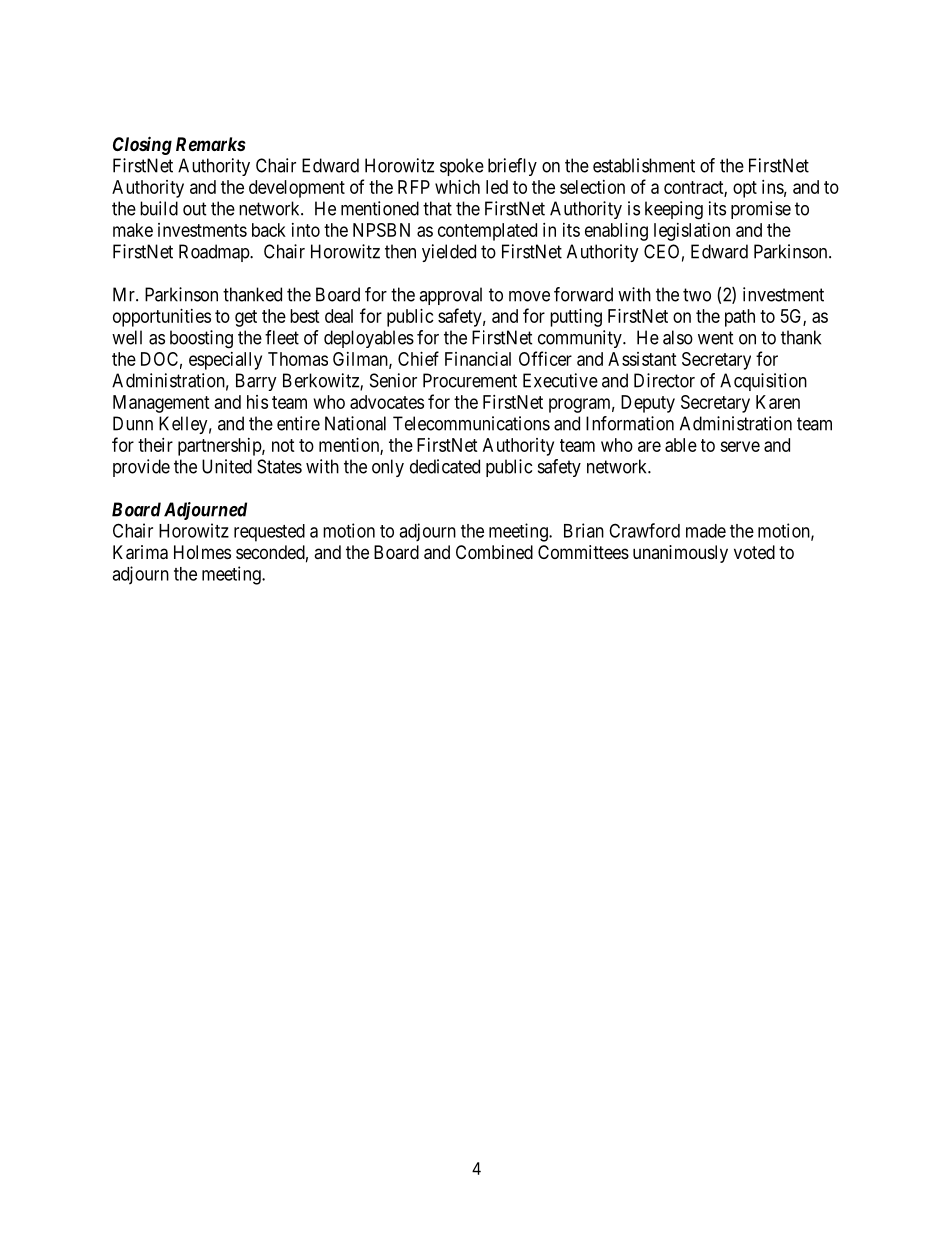 Image resolution: width=952 pixels, height=1233 pixels. What do you see at coordinates (462, 167) in the screenshot?
I see `spoke` at bounding box center [462, 167].
